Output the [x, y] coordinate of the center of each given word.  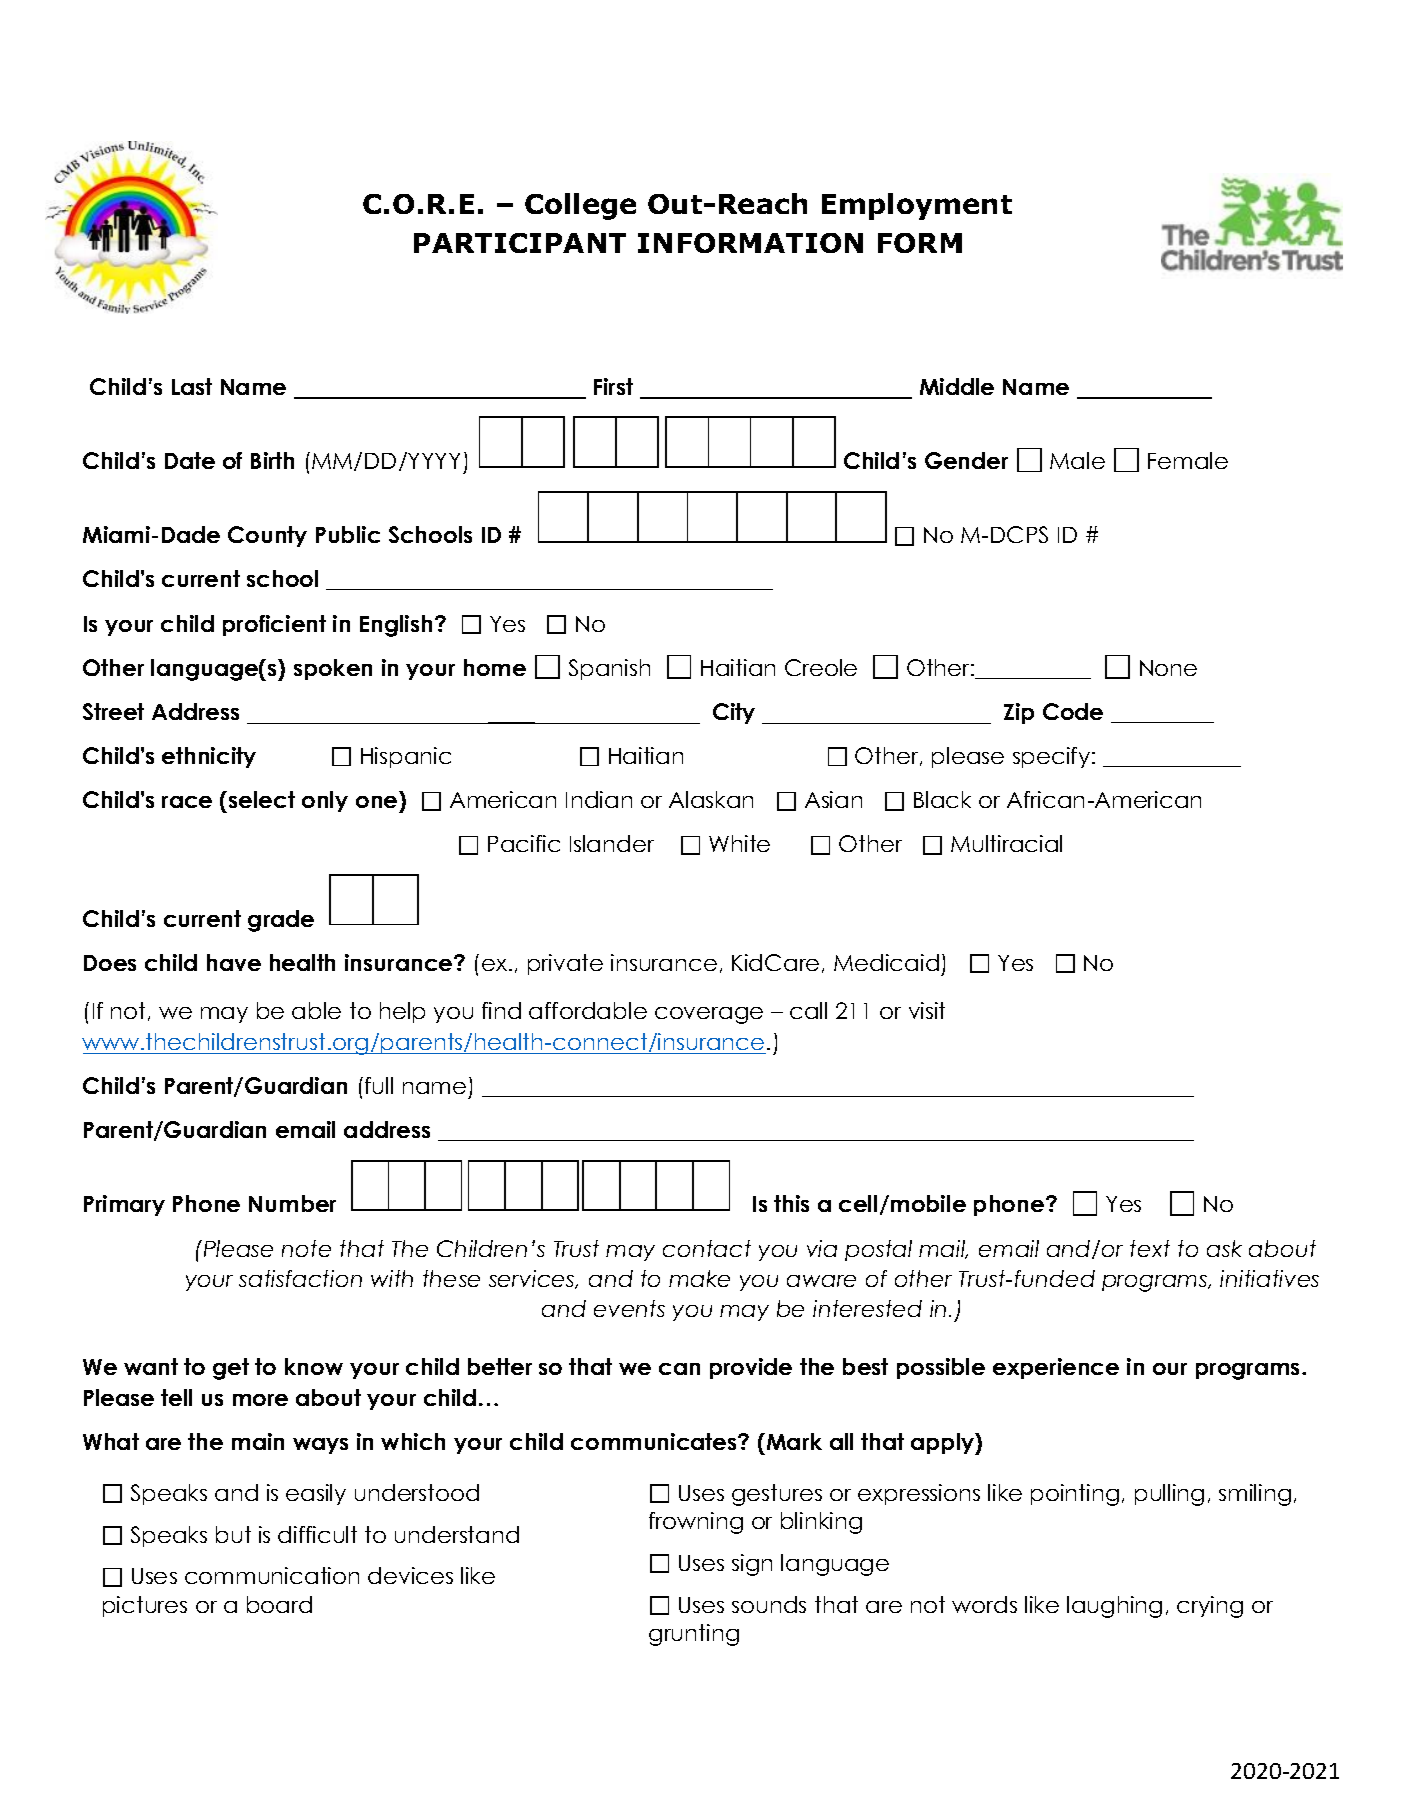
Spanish [609, 669]
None [1168, 668]
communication [272, 1575]
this [791, 1203]
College [580, 206]
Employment [917, 206]
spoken [333, 669]
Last [192, 386]
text [1150, 1248]
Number [292, 1203]
